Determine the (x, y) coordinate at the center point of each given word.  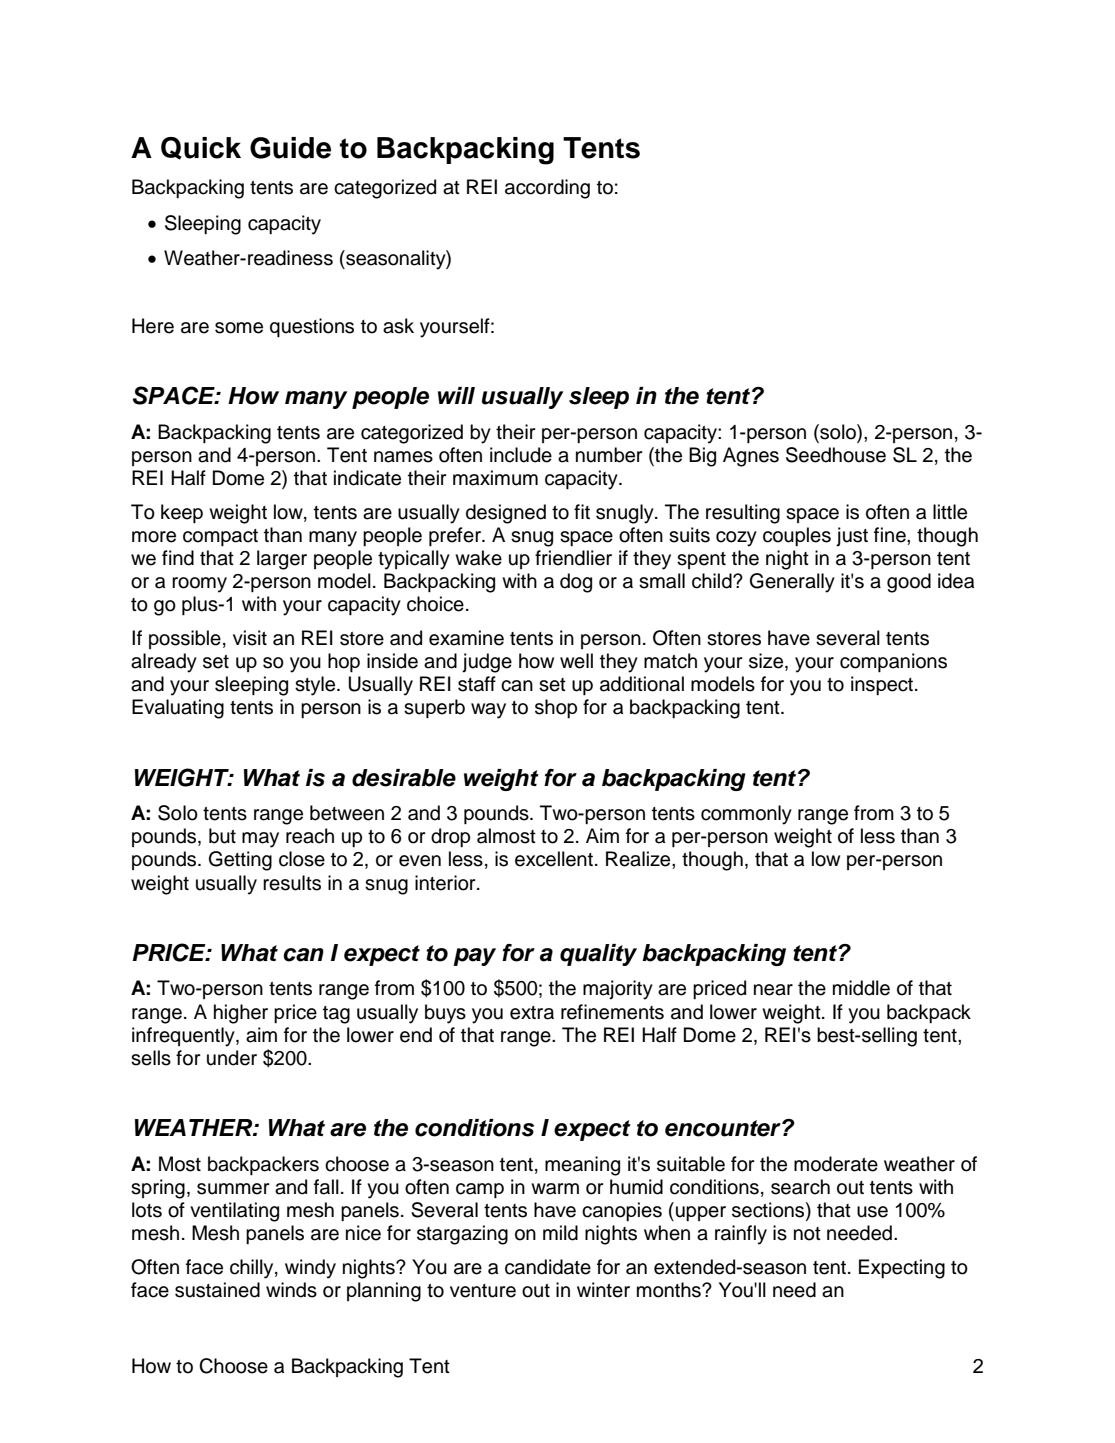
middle (861, 988)
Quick (201, 148)
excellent (554, 859)
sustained (217, 1290)
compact (220, 537)
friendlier (573, 558)
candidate (548, 1267)
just (852, 537)
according (547, 189)
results (292, 883)
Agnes (751, 457)
